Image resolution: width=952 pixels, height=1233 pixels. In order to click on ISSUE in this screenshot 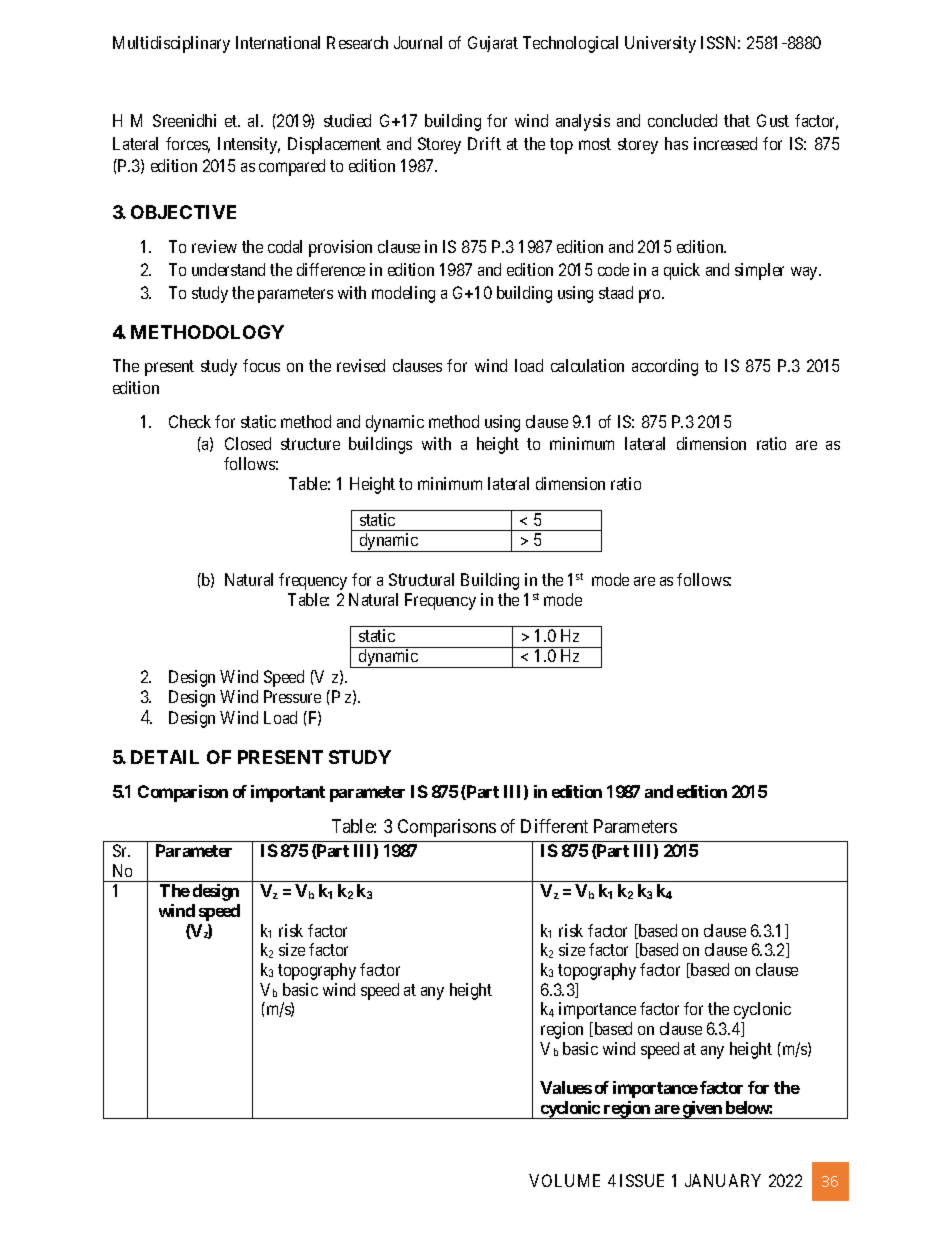, I will do `click(642, 1180)`.
